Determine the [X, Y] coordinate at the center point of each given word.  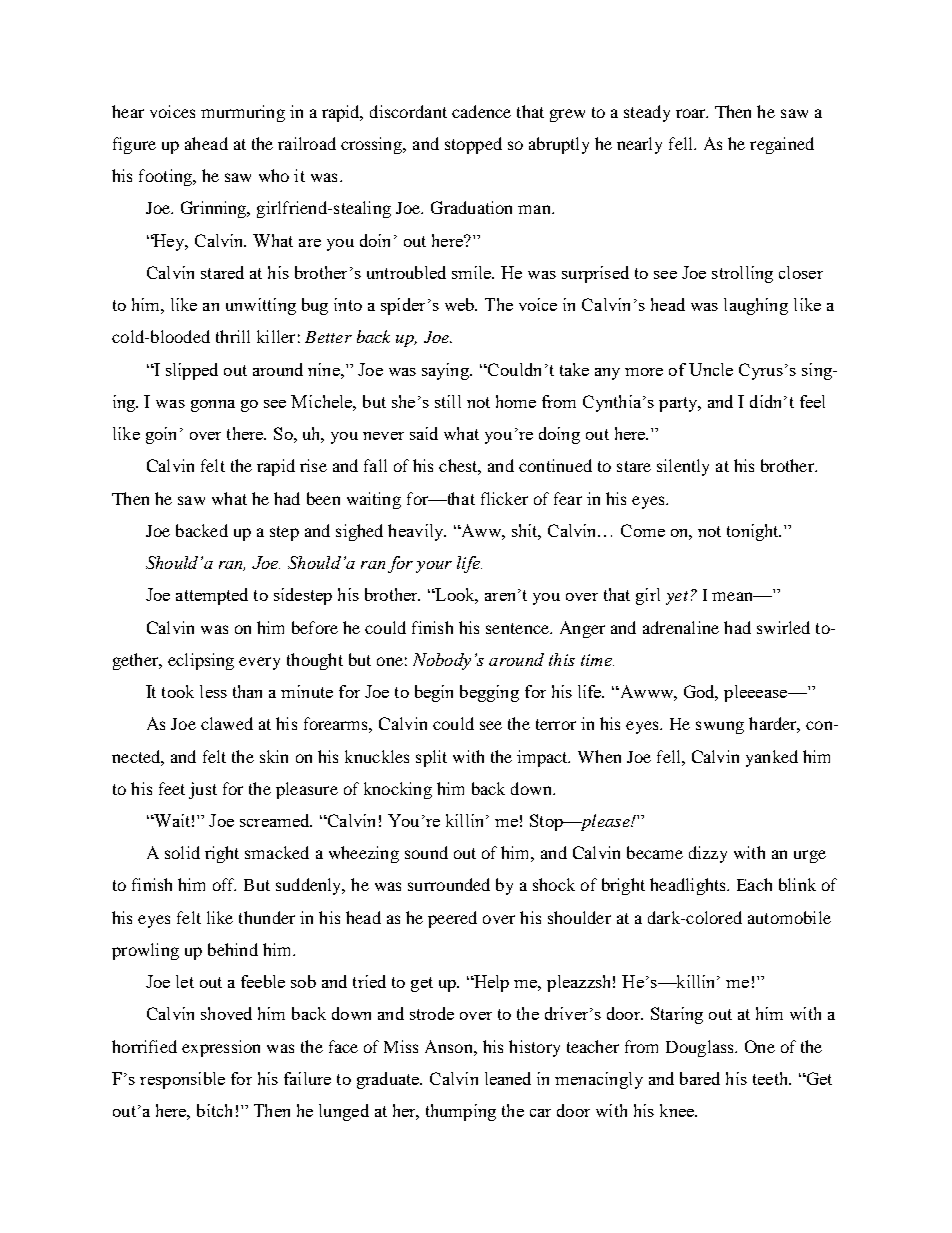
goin [161, 435]
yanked [772, 758]
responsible [182, 1080]
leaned [508, 1078]
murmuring [243, 113]
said [424, 433]
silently [683, 467]
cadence [481, 111]
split [431, 758]
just [203, 790]
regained [782, 145]
